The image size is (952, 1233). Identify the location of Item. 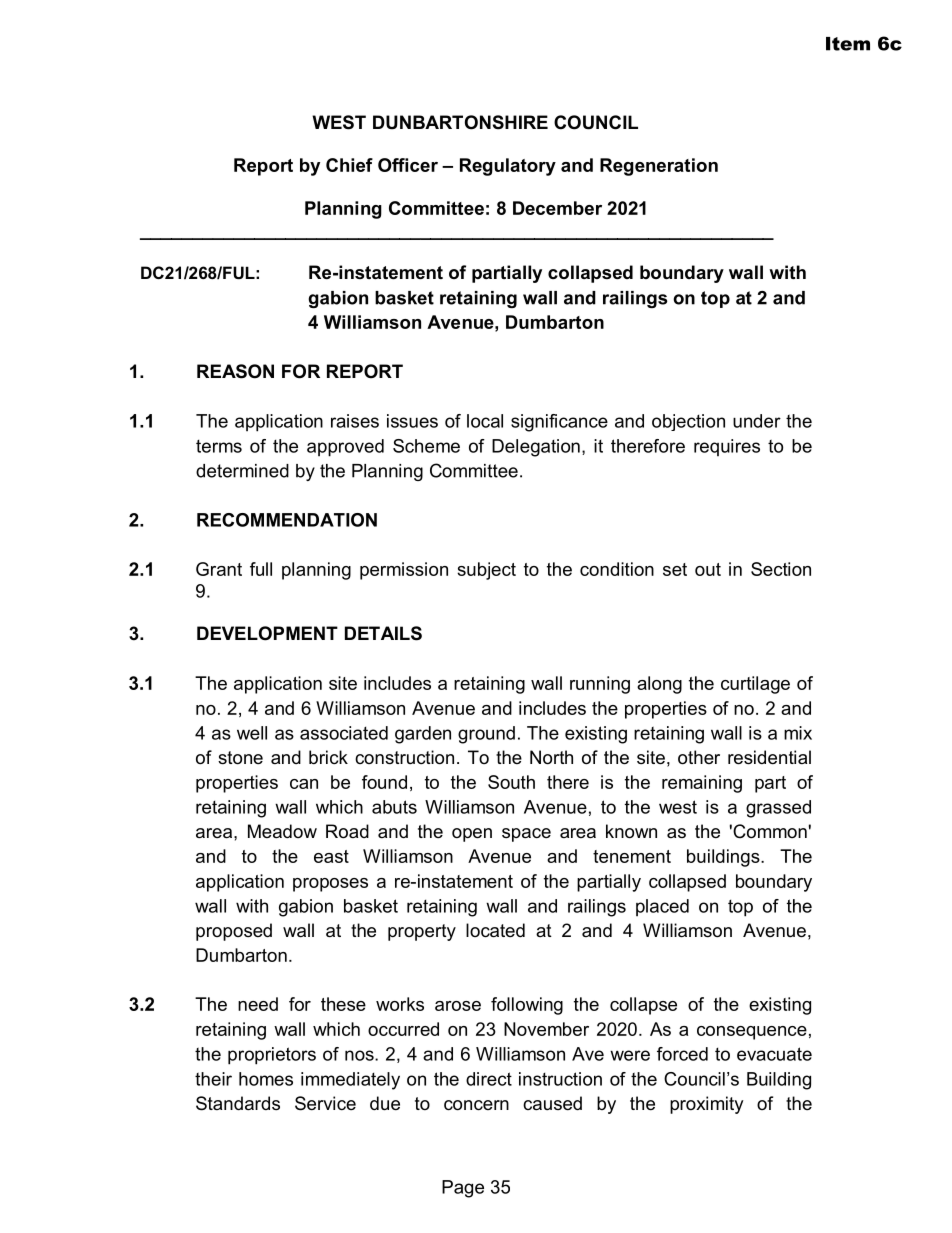
(848, 44).
